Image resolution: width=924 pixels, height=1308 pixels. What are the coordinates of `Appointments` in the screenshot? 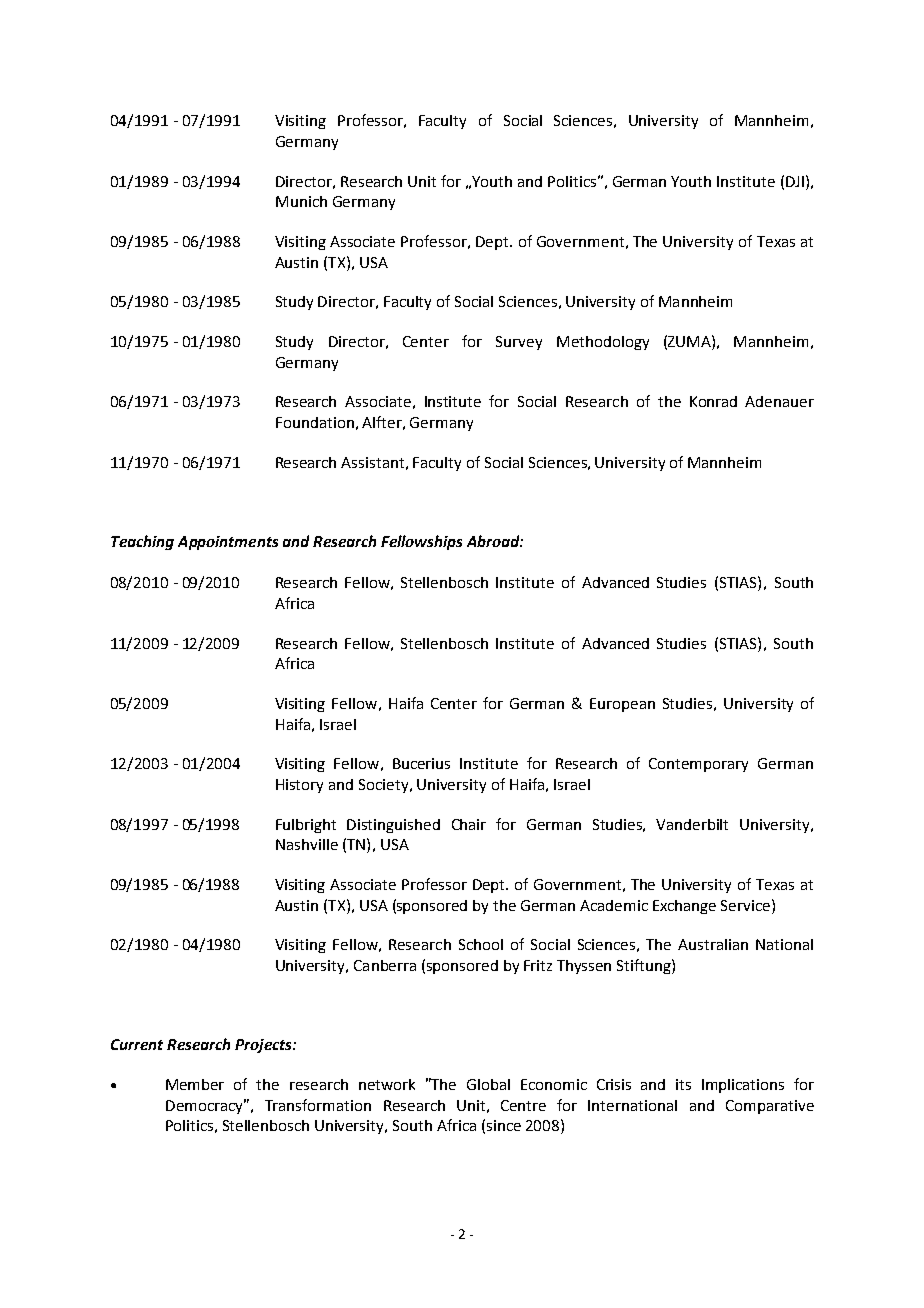 It's located at (228, 543).
